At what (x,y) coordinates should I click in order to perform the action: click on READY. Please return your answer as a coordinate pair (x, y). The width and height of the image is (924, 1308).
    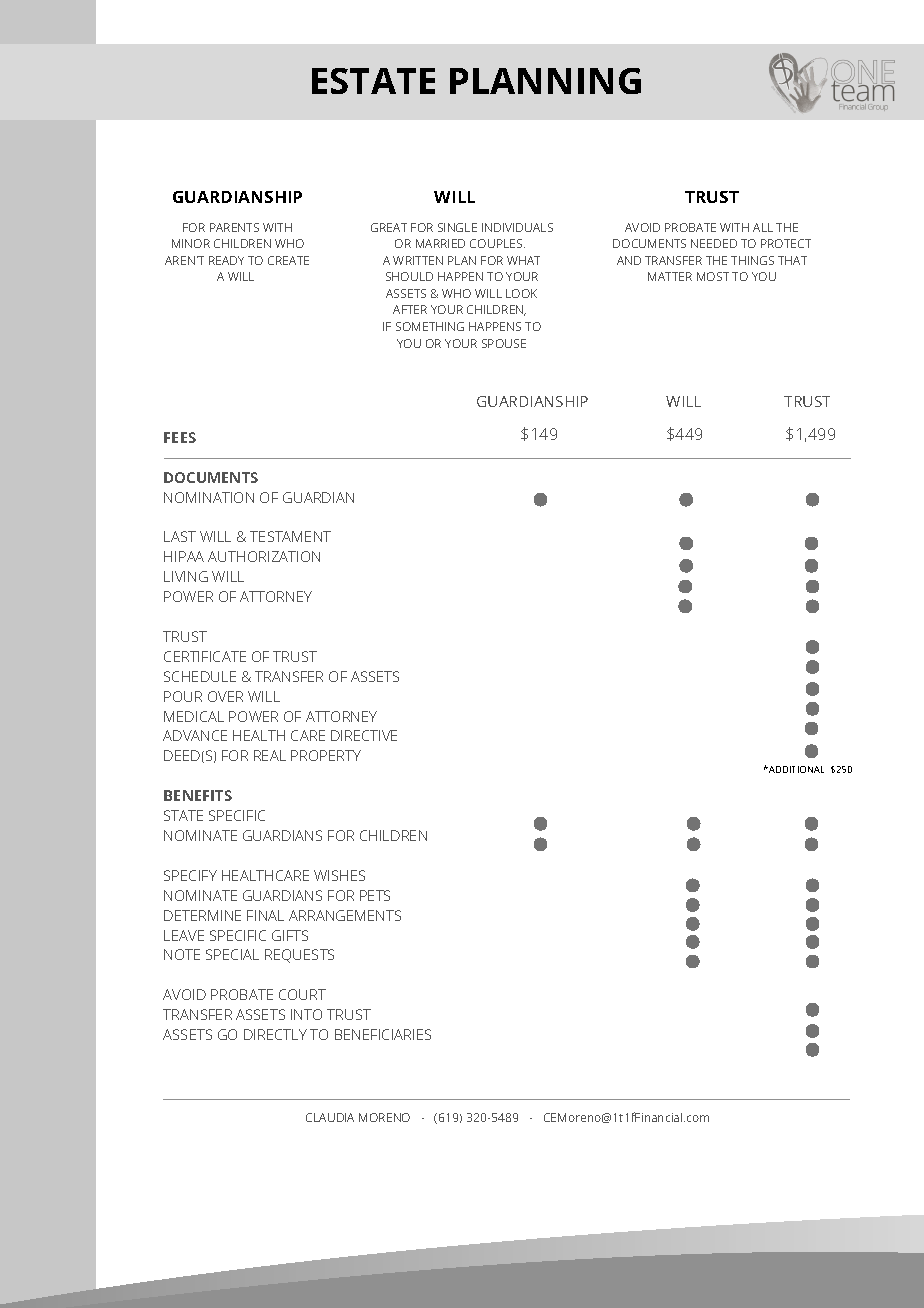
    Looking at the image, I should click on (226, 260).
